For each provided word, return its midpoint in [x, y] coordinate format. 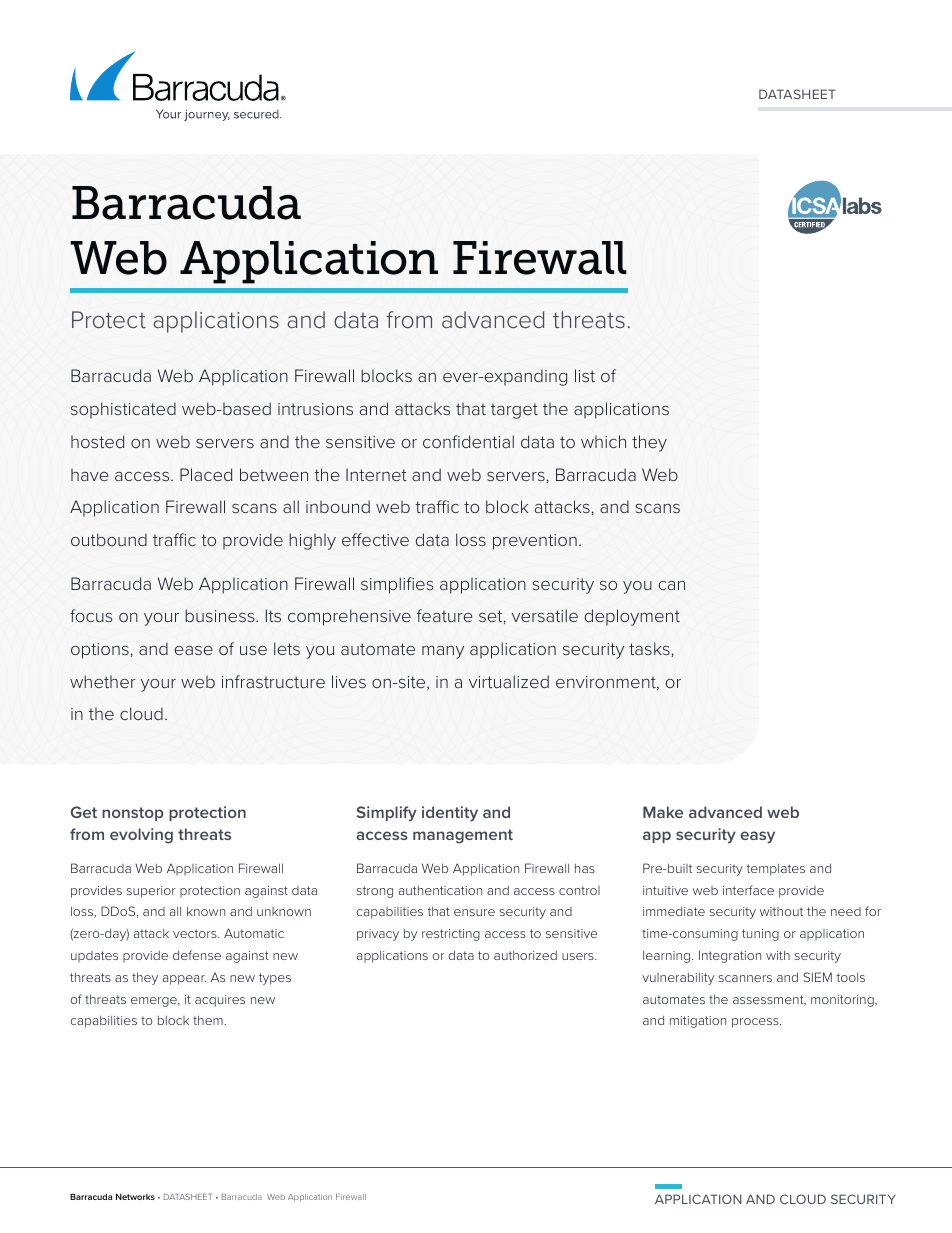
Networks [135, 1196]
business [221, 615]
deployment [632, 617]
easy [757, 837]
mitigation [698, 1022]
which [603, 441]
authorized [525, 955]
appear [184, 980]
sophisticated [123, 410]
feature [445, 615]
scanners [745, 978]
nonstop [132, 814]
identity [450, 814]
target [514, 411]
